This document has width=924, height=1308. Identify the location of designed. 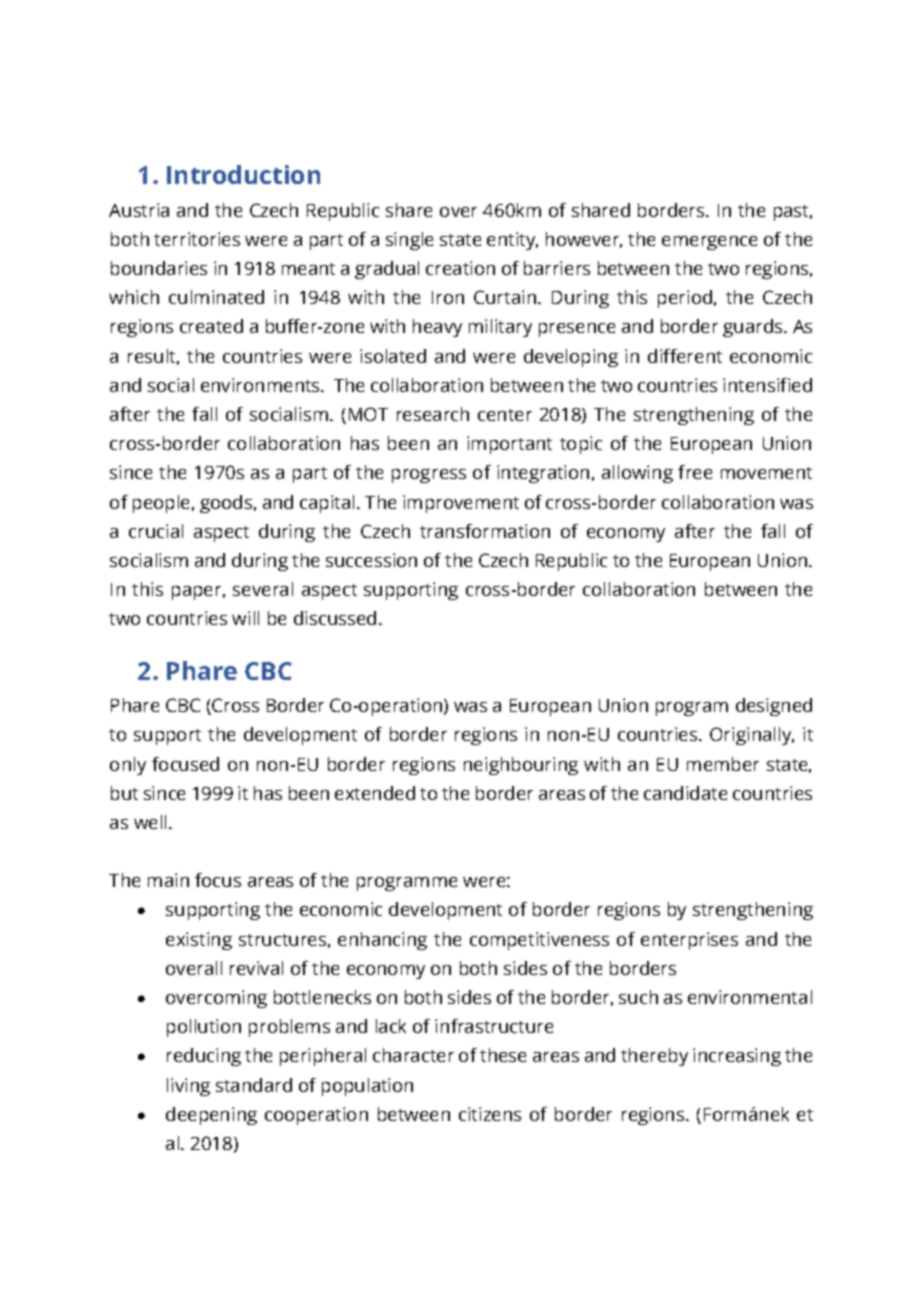
(774, 707).
